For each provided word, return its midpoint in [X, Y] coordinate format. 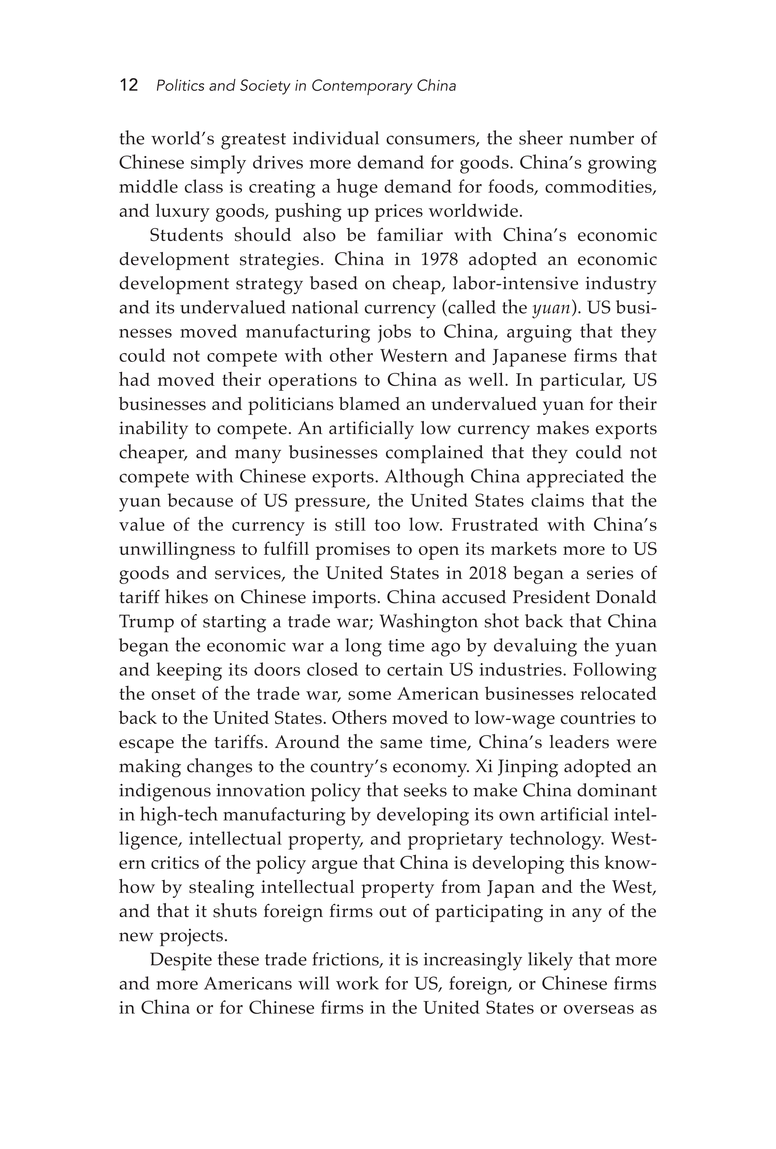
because [200, 500]
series [610, 573]
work [357, 983]
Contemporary [362, 87]
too [387, 525]
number [601, 138]
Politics [180, 85]
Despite [181, 961]
